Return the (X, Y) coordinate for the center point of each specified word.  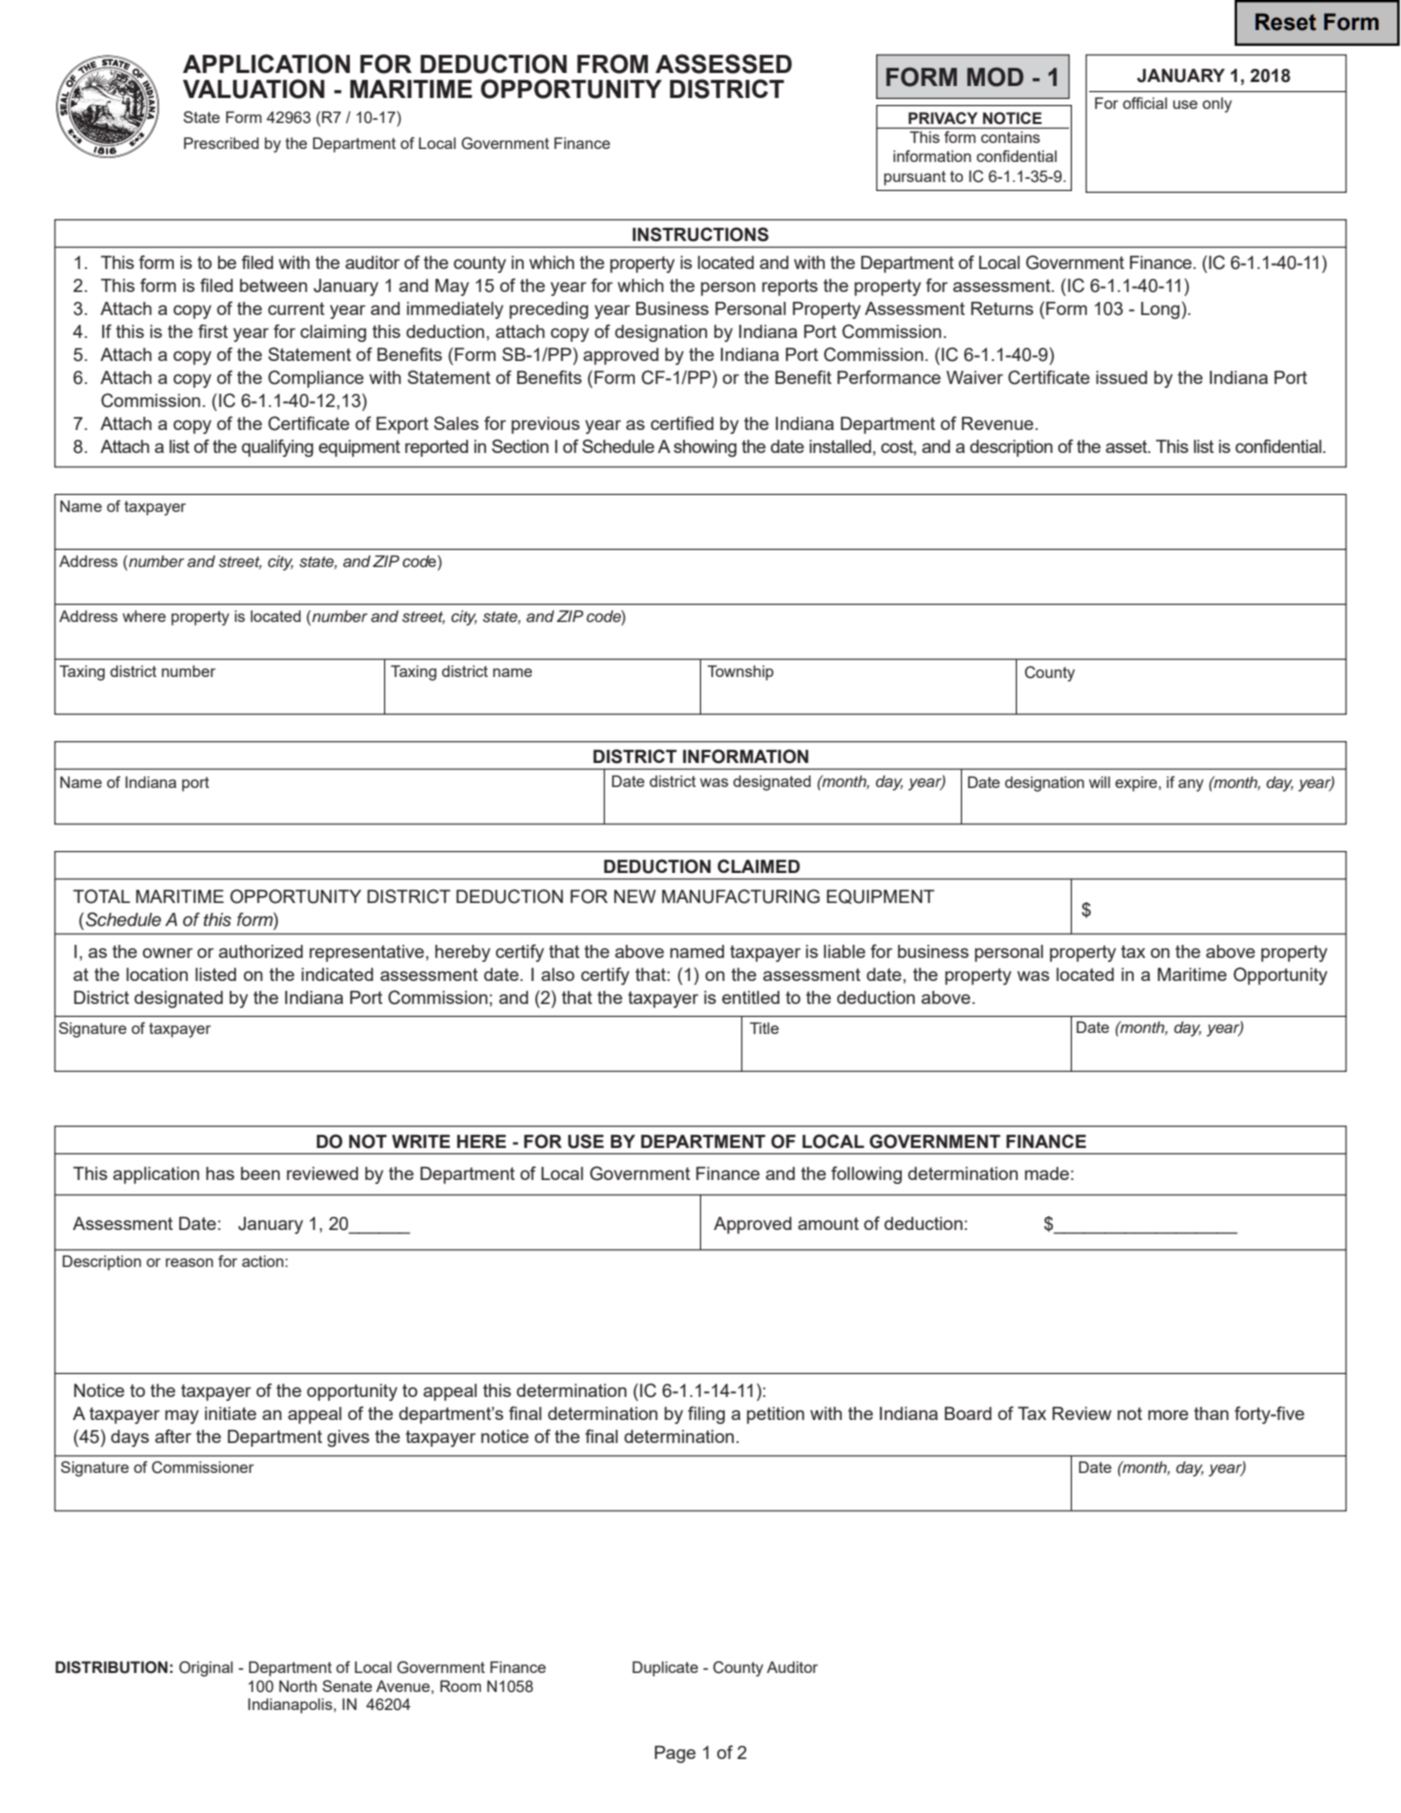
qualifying (277, 448)
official (1145, 103)
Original (206, 1669)
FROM (612, 64)
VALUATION (254, 89)
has (220, 1173)
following (866, 1175)
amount (828, 1223)
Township (740, 673)
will (1099, 782)
